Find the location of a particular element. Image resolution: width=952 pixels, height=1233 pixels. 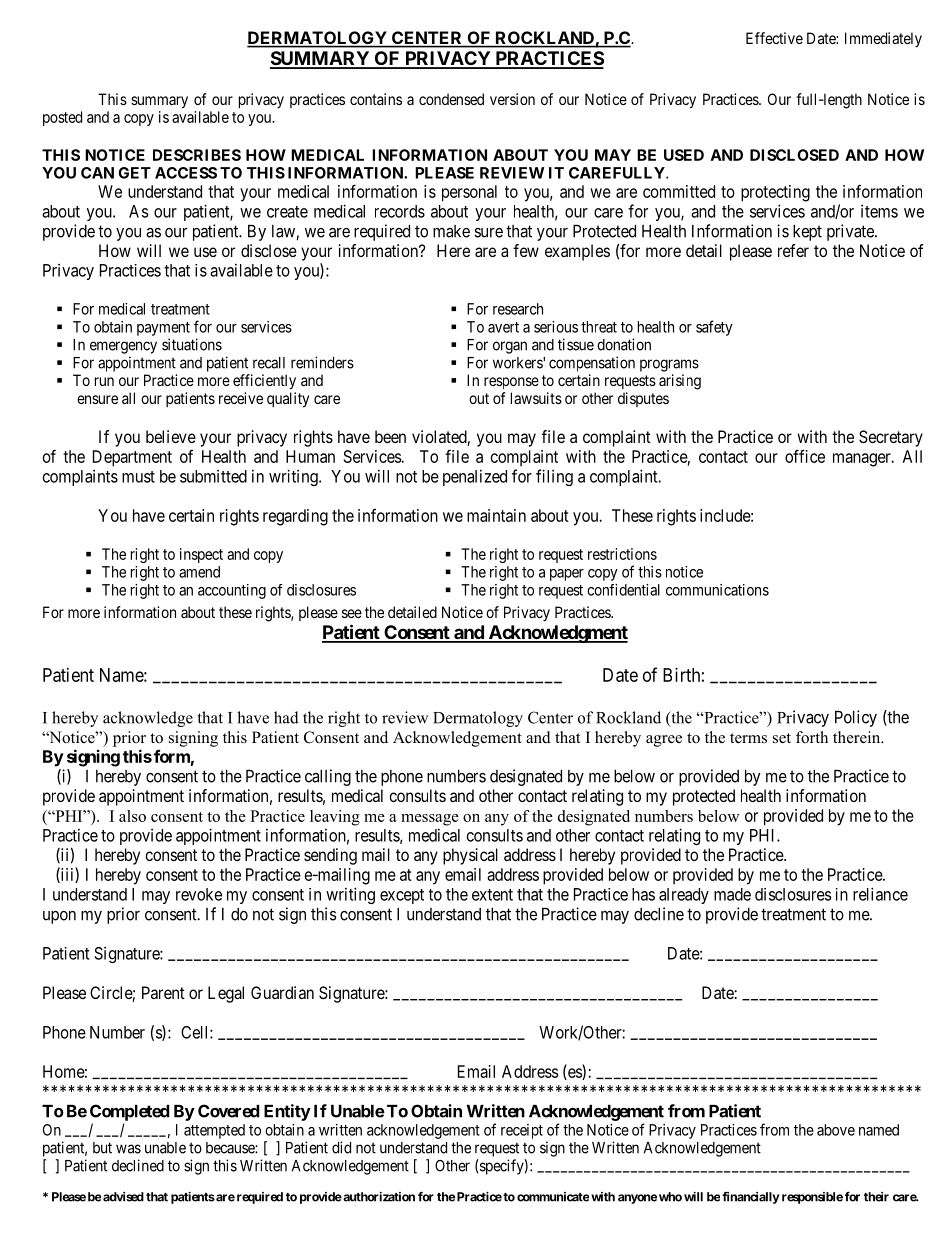

organ is located at coordinates (510, 347).
